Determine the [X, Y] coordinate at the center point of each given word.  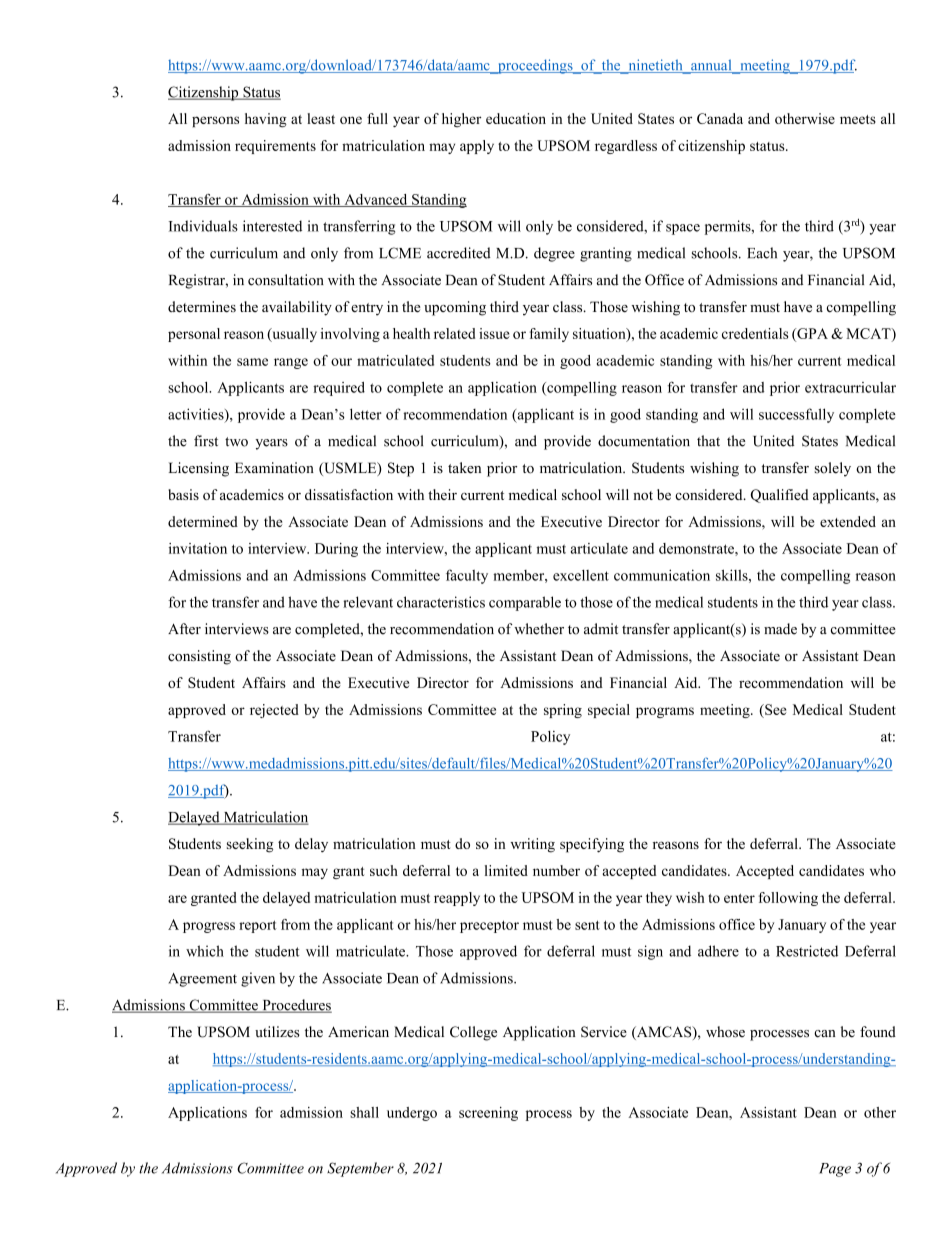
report [258, 926]
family [549, 335]
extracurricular [850, 387]
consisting [199, 657]
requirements [275, 147]
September [360, 1169]
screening [488, 1114]
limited [506, 870]
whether [539, 629]
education [516, 118]
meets [858, 119]
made [780, 629]
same [252, 362]
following [788, 899]
